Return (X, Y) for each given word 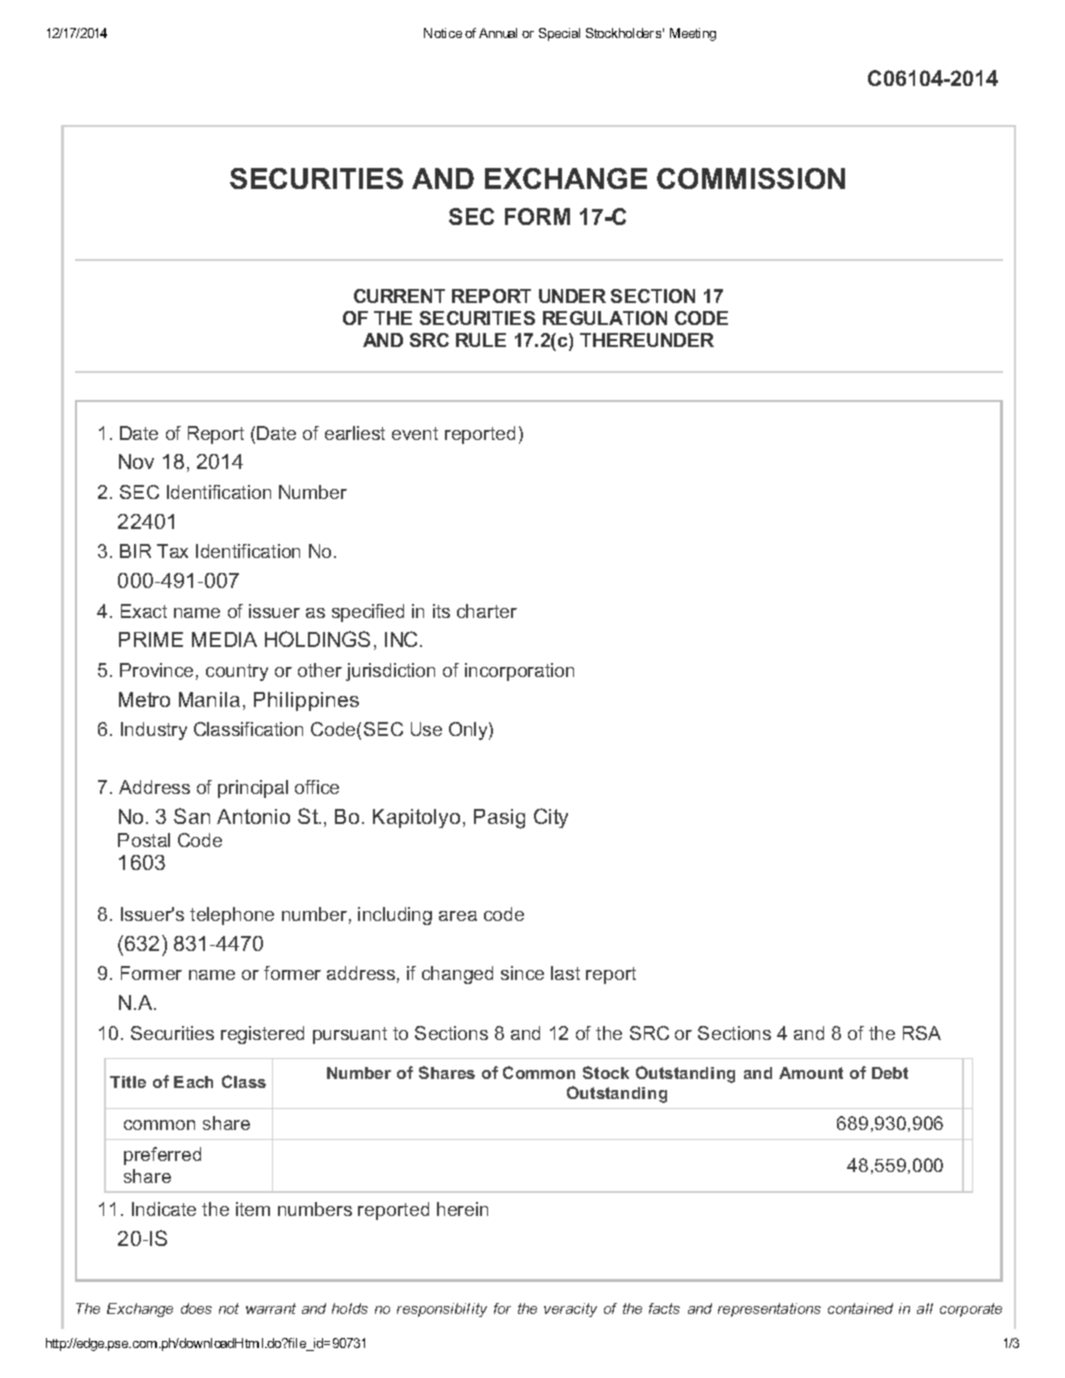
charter (487, 611)
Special (559, 34)
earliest (355, 433)
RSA (922, 1033)
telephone (232, 916)
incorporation (519, 672)
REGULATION (605, 318)
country (237, 672)
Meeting (693, 34)
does (196, 1308)
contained (860, 1308)
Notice (443, 33)
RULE (481, 340)
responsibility (442, 1310)
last (565, 973)
